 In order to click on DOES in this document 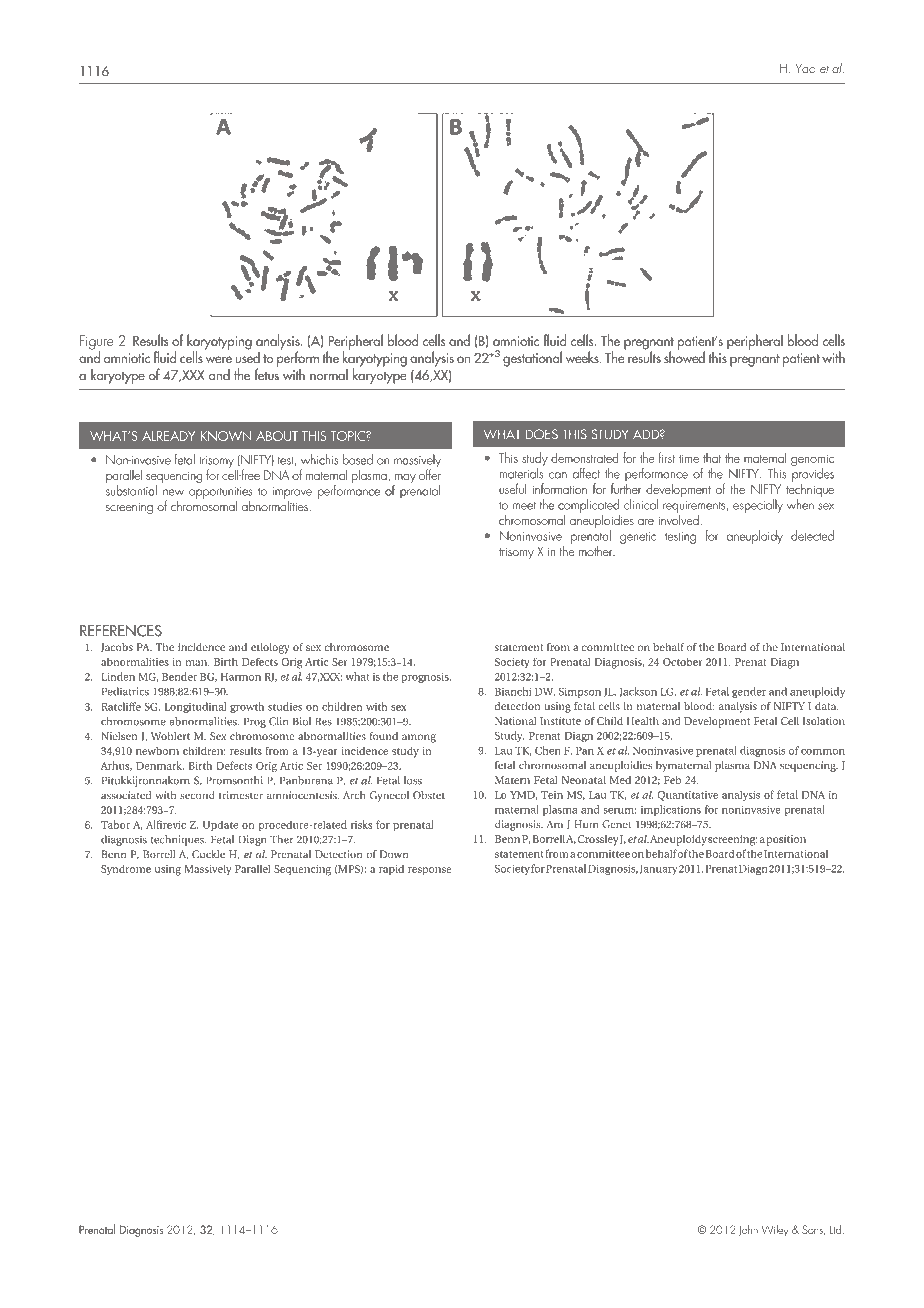, I will do `click(541, 434)`.
